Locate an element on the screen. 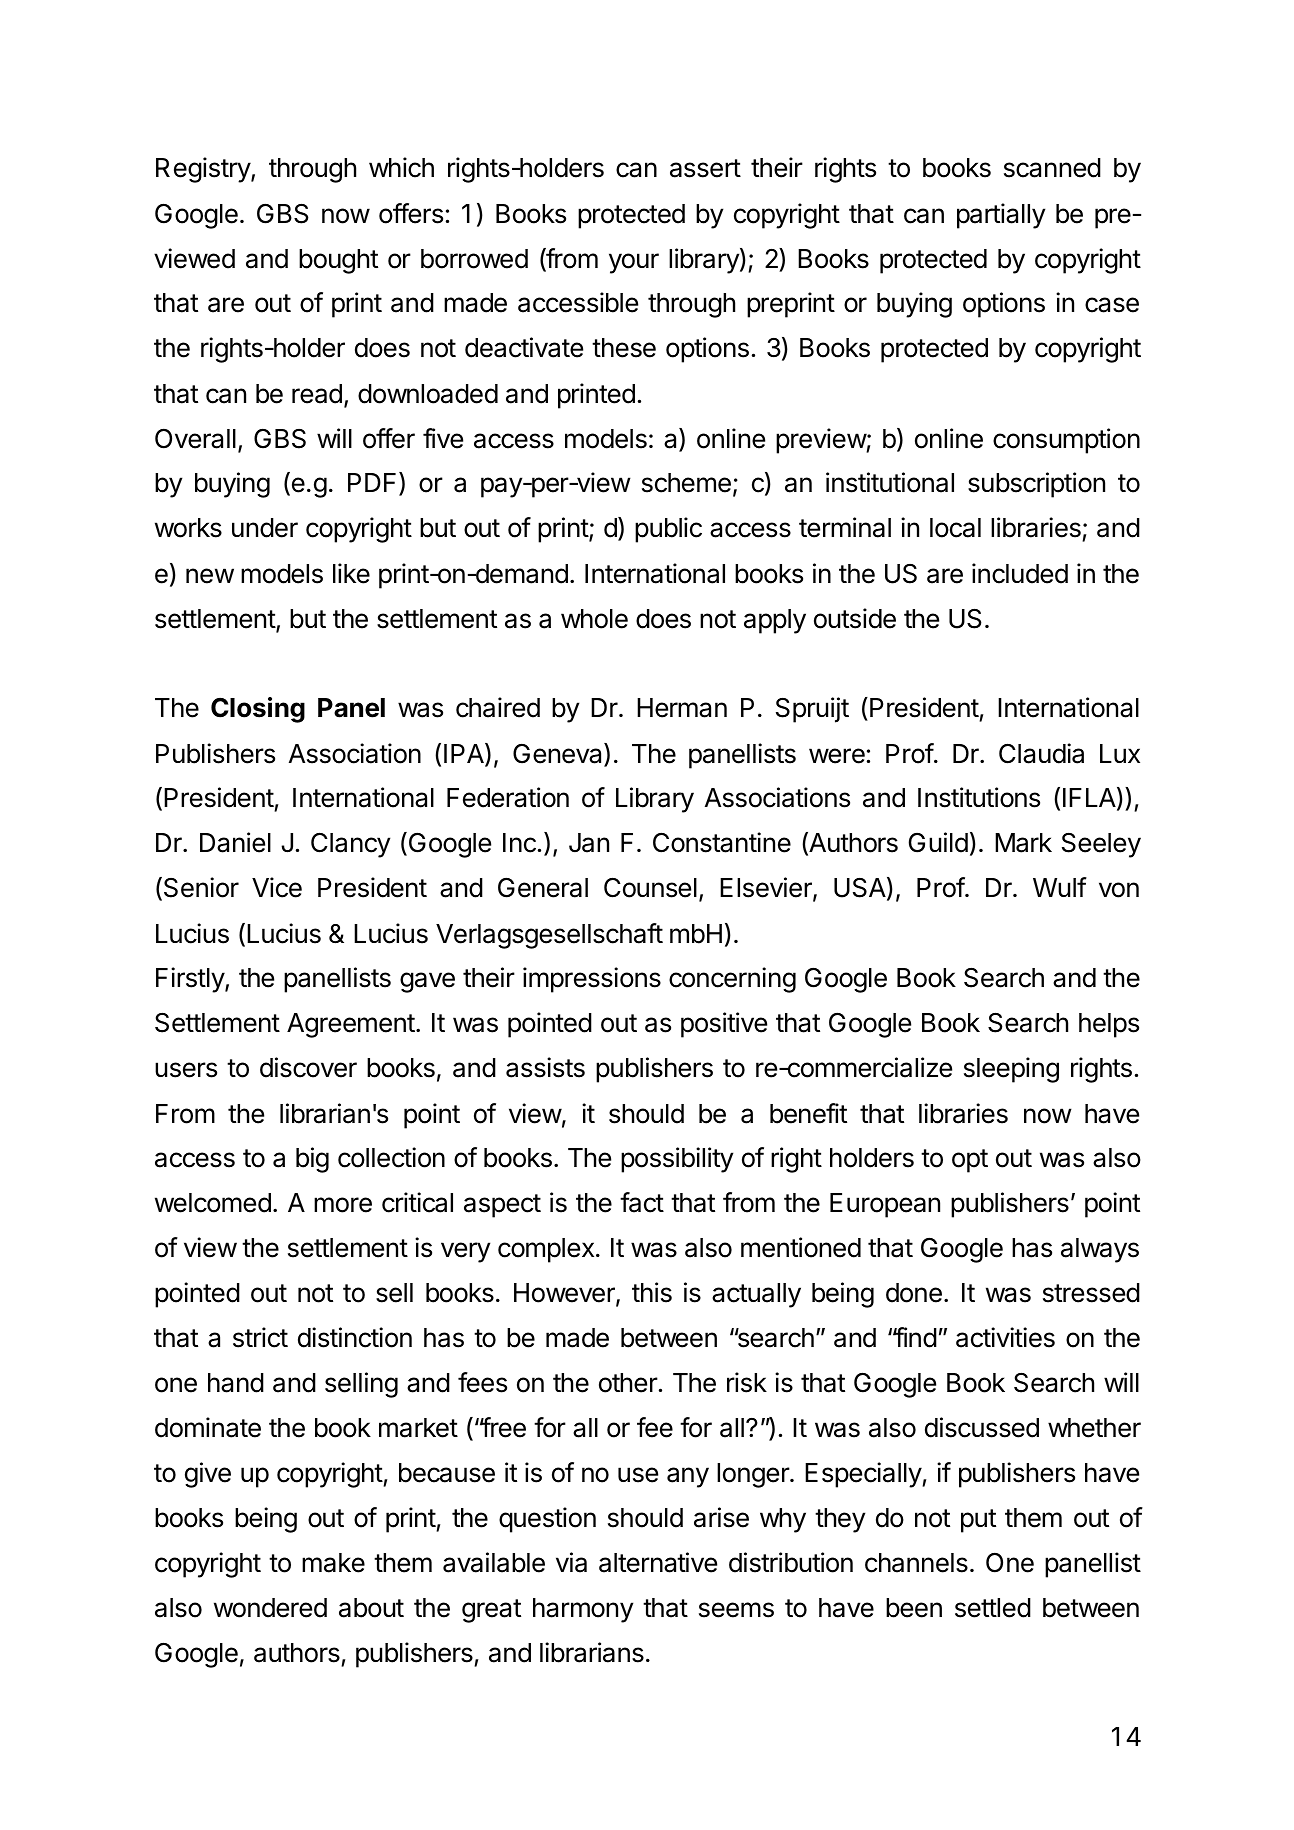  alternative is located at coordinates (658, 1562).
